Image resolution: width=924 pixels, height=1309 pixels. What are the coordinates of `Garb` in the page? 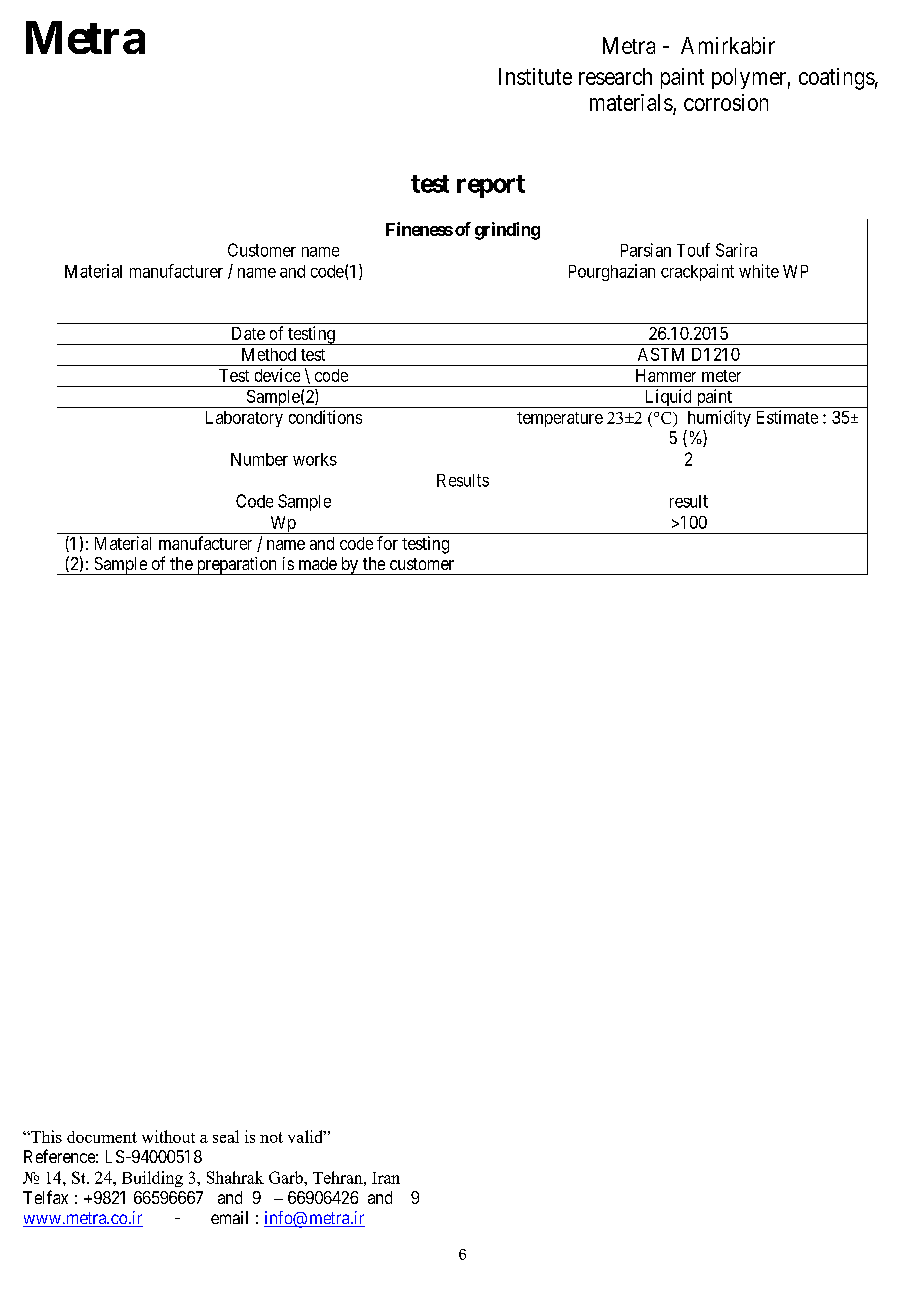 It's located at (287, 1177).
